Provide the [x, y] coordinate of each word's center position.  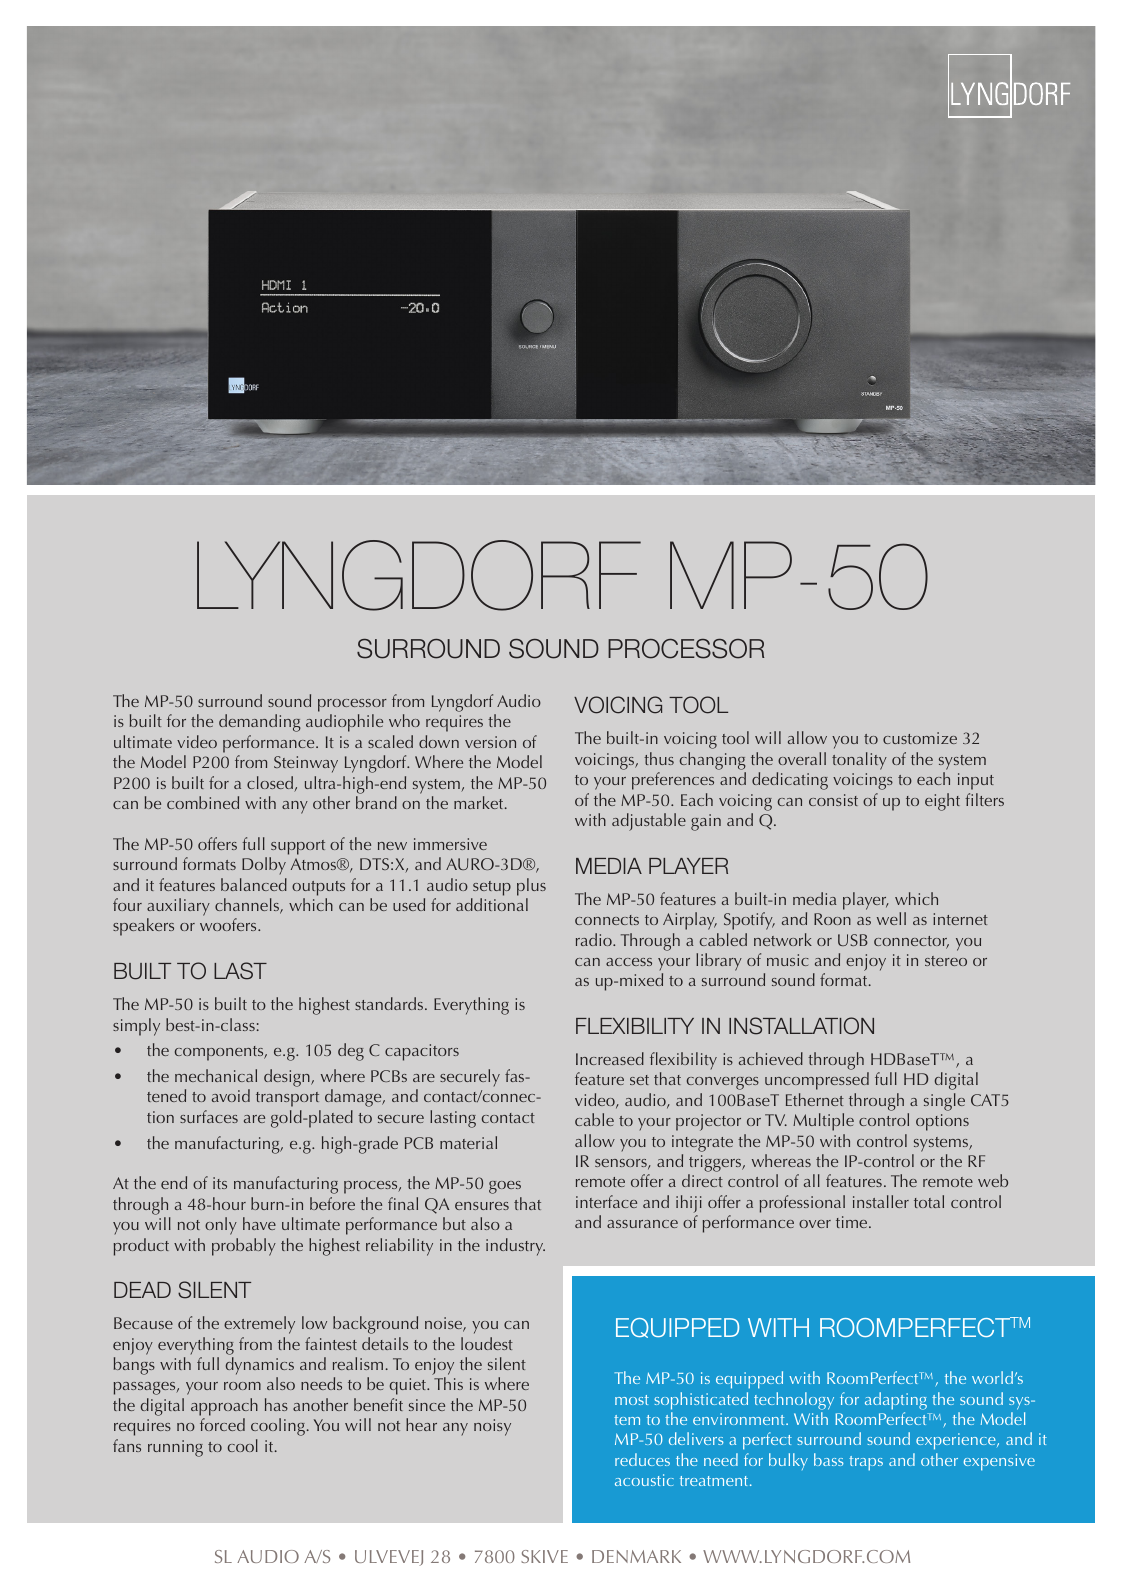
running [175, 1448]
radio [595, 939]
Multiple [823, 1122]
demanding [260, 723]
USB [853, 940]
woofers [229, 924]
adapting [896, 1401]
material [468, 1142]
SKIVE [544, 1556]
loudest [487, 1343]
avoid [231, 1095]
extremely [259, 1325]
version [490, 742]
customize [920, 738]
